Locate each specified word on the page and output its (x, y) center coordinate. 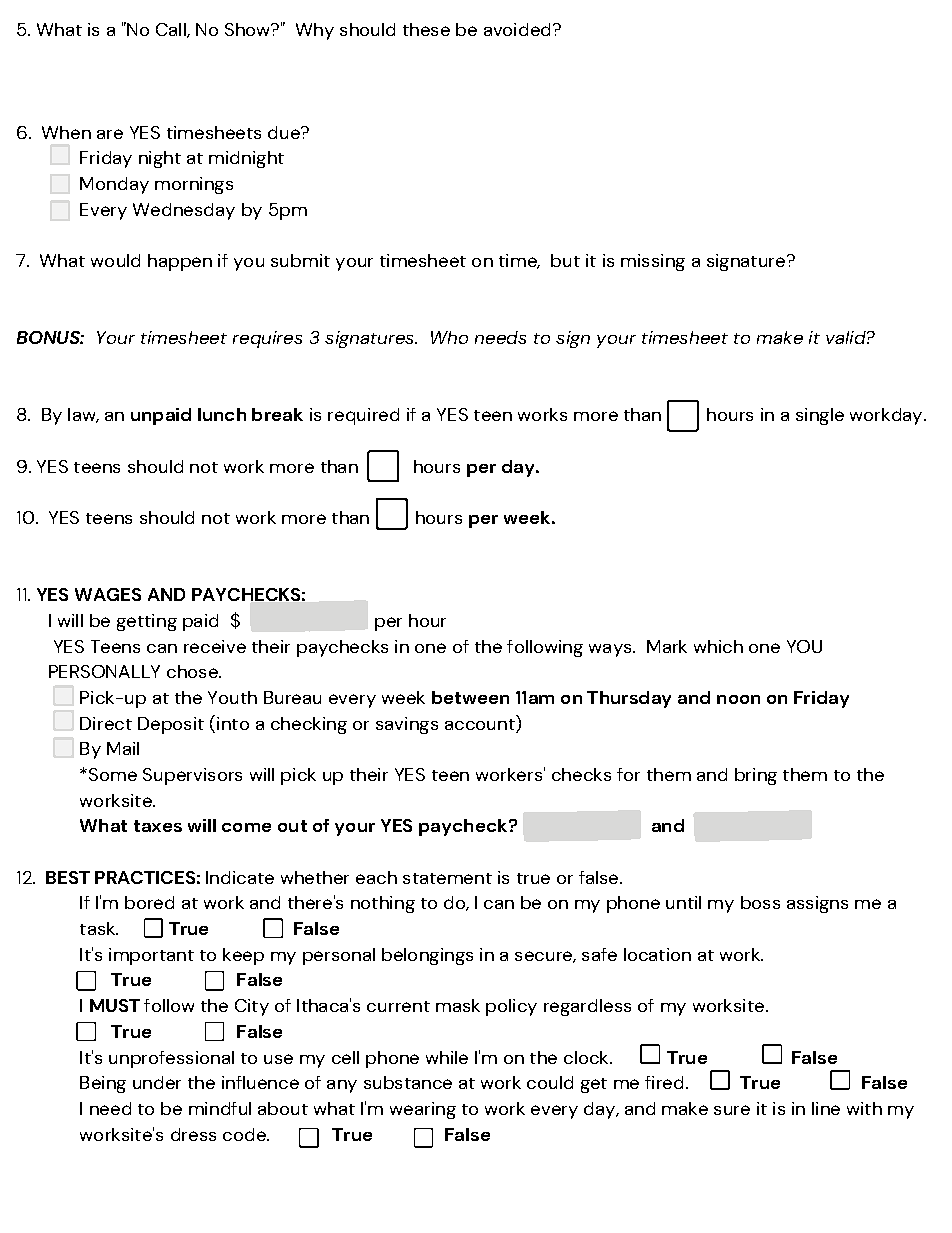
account (481, 726)
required (363, 416)
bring (756, 776)
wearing (423, 1110)
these (426, 29)
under (157, 1082)
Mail (123, 748)
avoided (519, 29)
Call (172, 30)
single (820, 416)
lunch (222, 414)
